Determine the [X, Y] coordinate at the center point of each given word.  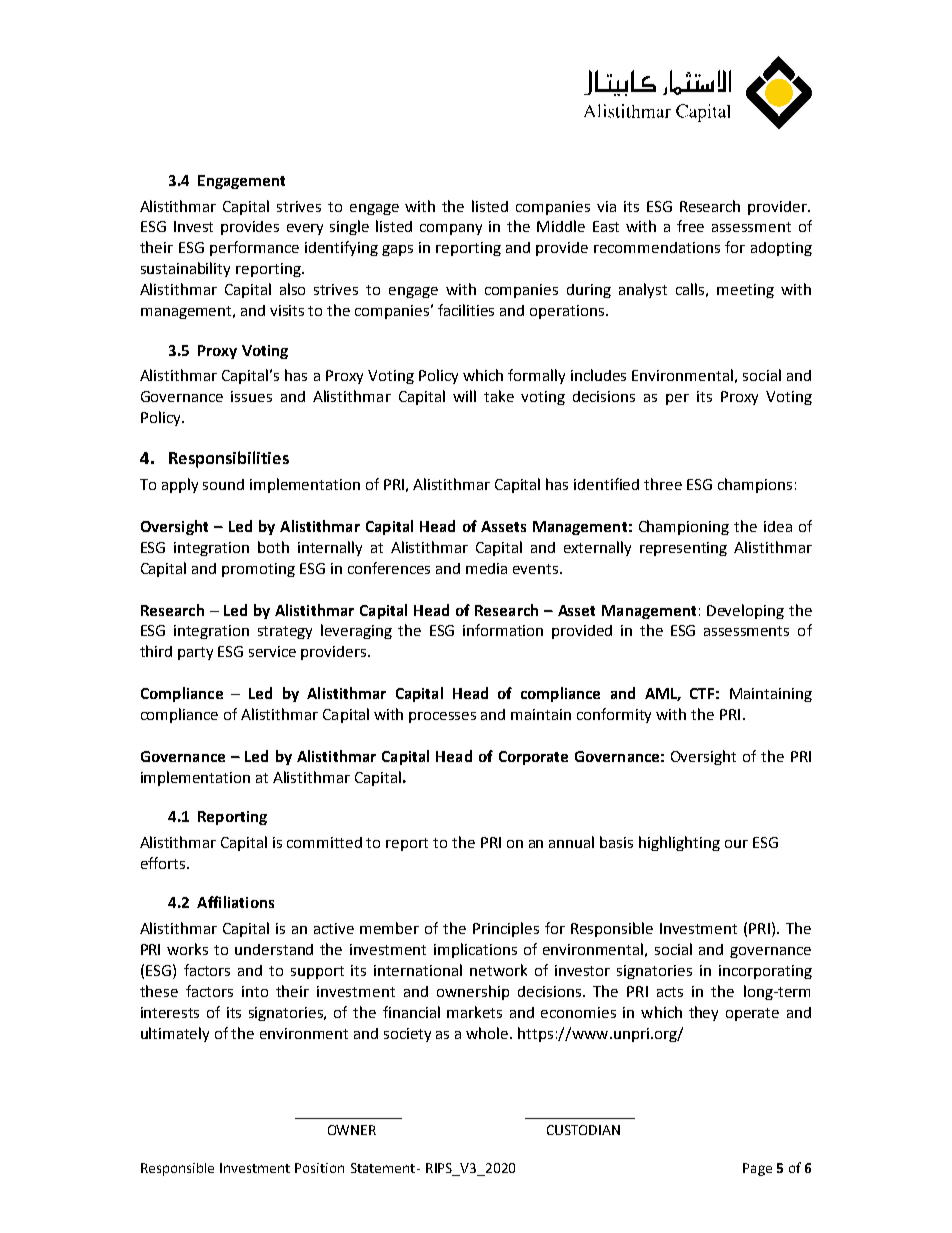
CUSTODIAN [583, 1130]
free [690, 226]
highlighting [679, 843]
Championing [684, 527]
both [273, 547]
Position [319, 1168]
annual [571, 842]
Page [757, 1169]
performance [254, 248]
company [451, 229]
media [486, 568]
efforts [164, 863]
